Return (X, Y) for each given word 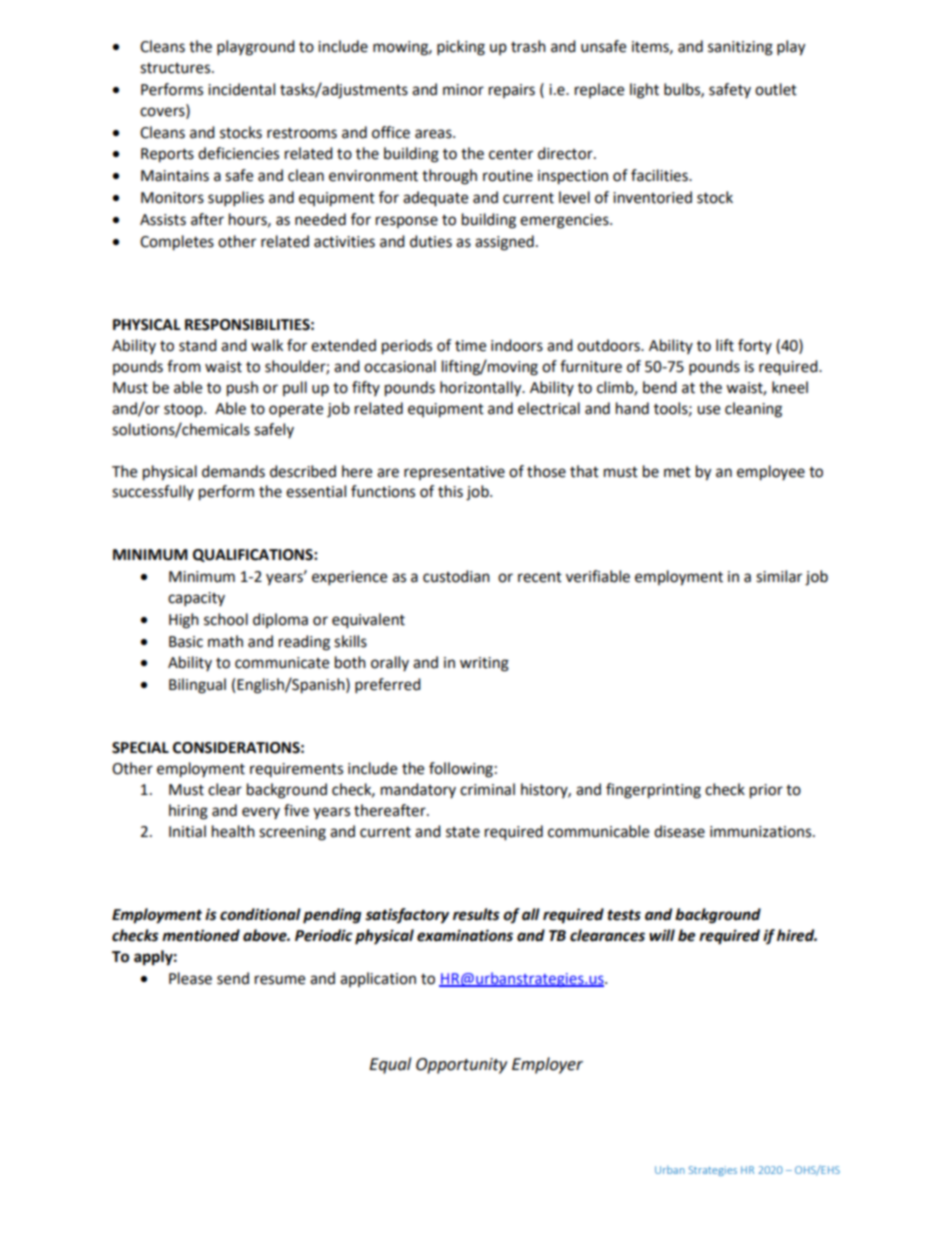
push (242, 389)
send (233, 978)
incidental (241, 89)
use (708, 410)
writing (484, 664)
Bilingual (197, 686)
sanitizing (740, 48)
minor (463, 90)
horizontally (482, 389)
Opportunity (461, 1066)
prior (766, 791)
